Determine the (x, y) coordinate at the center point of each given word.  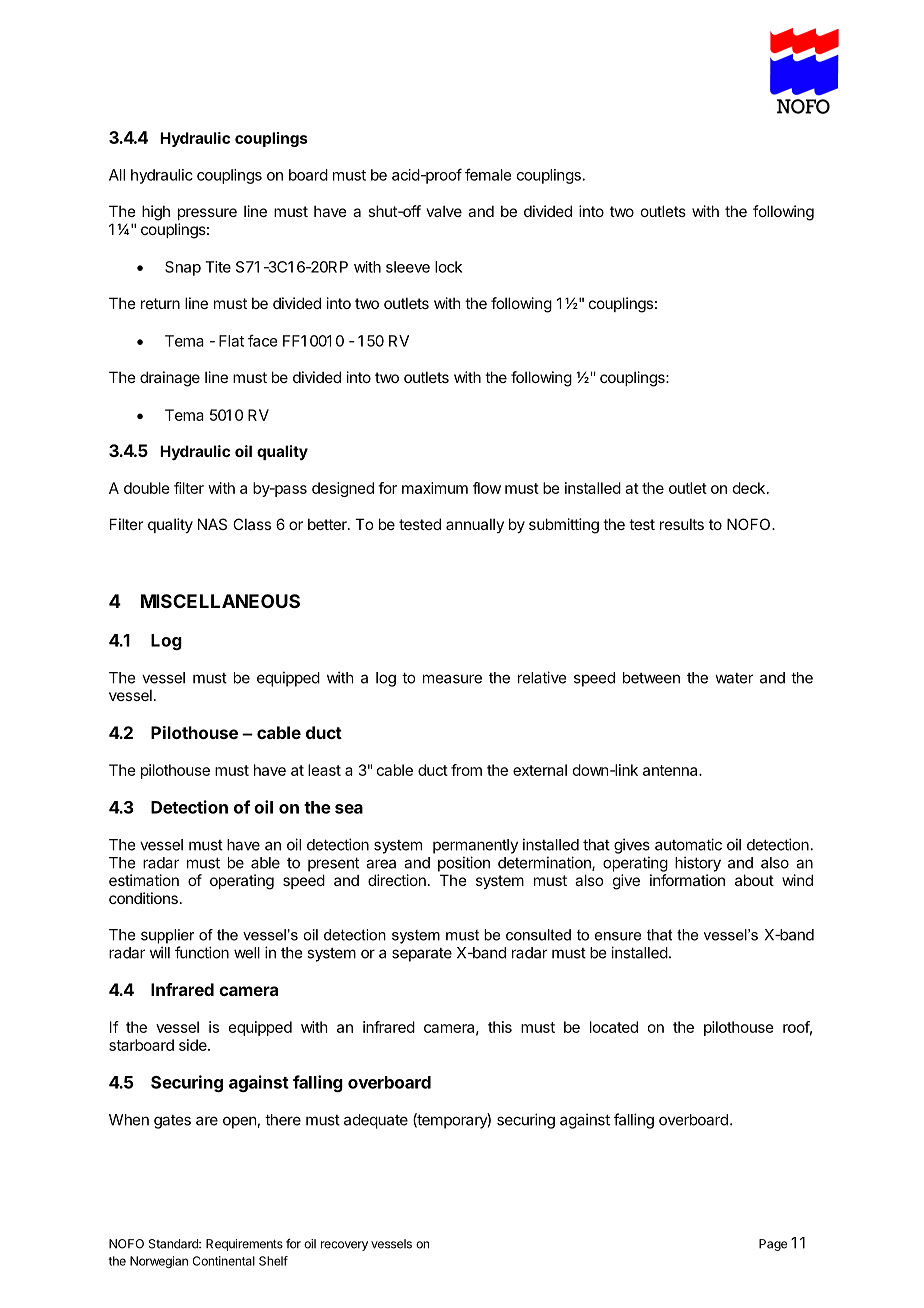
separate (422, 955)
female (488, 174)
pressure (207, 214)
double (147, 488)
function (202, 952)
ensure (618, 936)
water (734, 678)
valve (444, 211)
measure (452, 679)
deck (749, 488)
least (324, 770)
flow (487, 488)
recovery (344, 1246)
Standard (174, 1244)
